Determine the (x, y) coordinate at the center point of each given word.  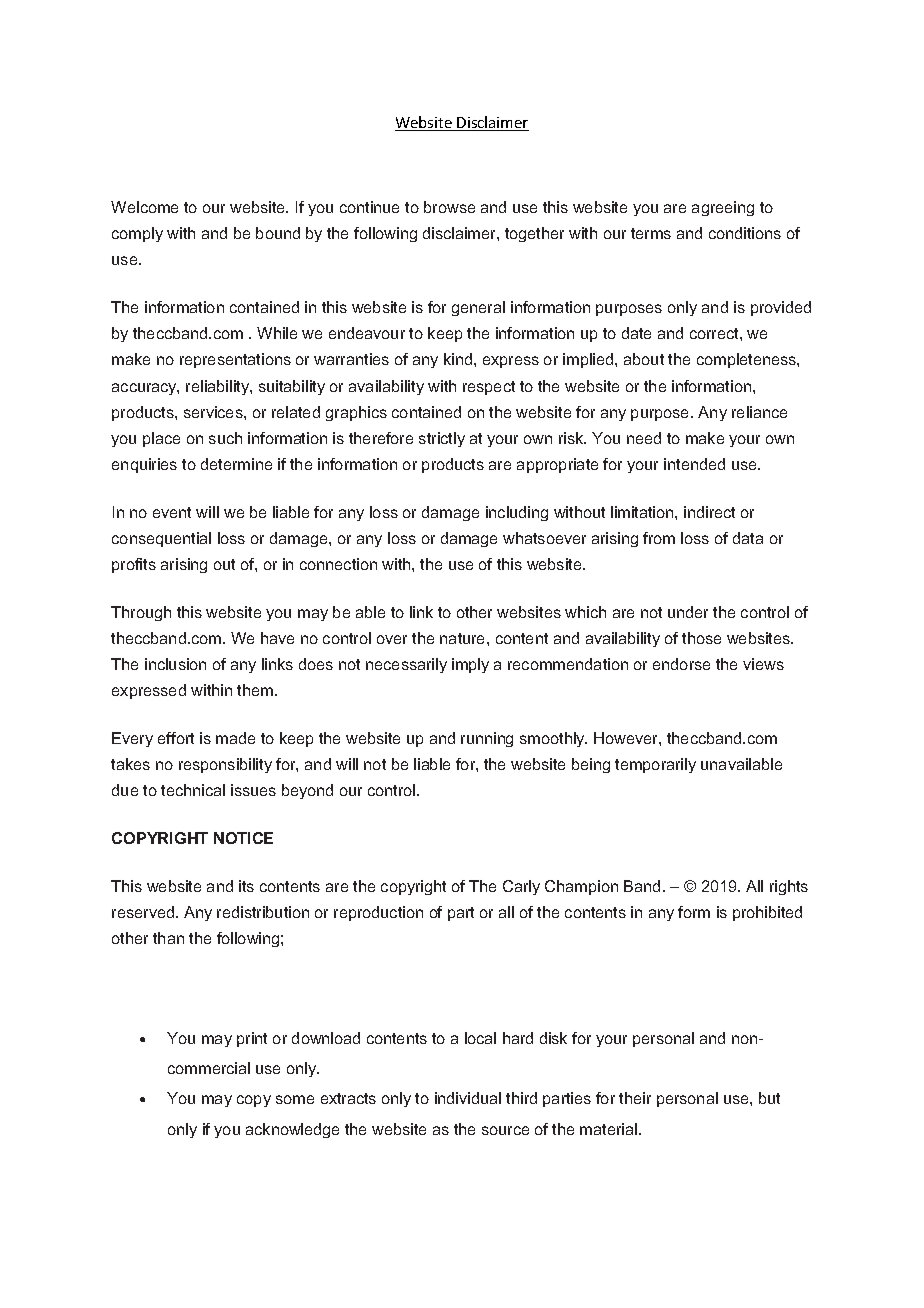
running (487, 739)
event (172, 512)
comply (137, 234)
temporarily (655, 765)
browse (449, 207)
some (295, 1099)
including (517, 513)
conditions (745, 233)
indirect (709, 512)
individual (468, 1098)
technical (193, 790)
